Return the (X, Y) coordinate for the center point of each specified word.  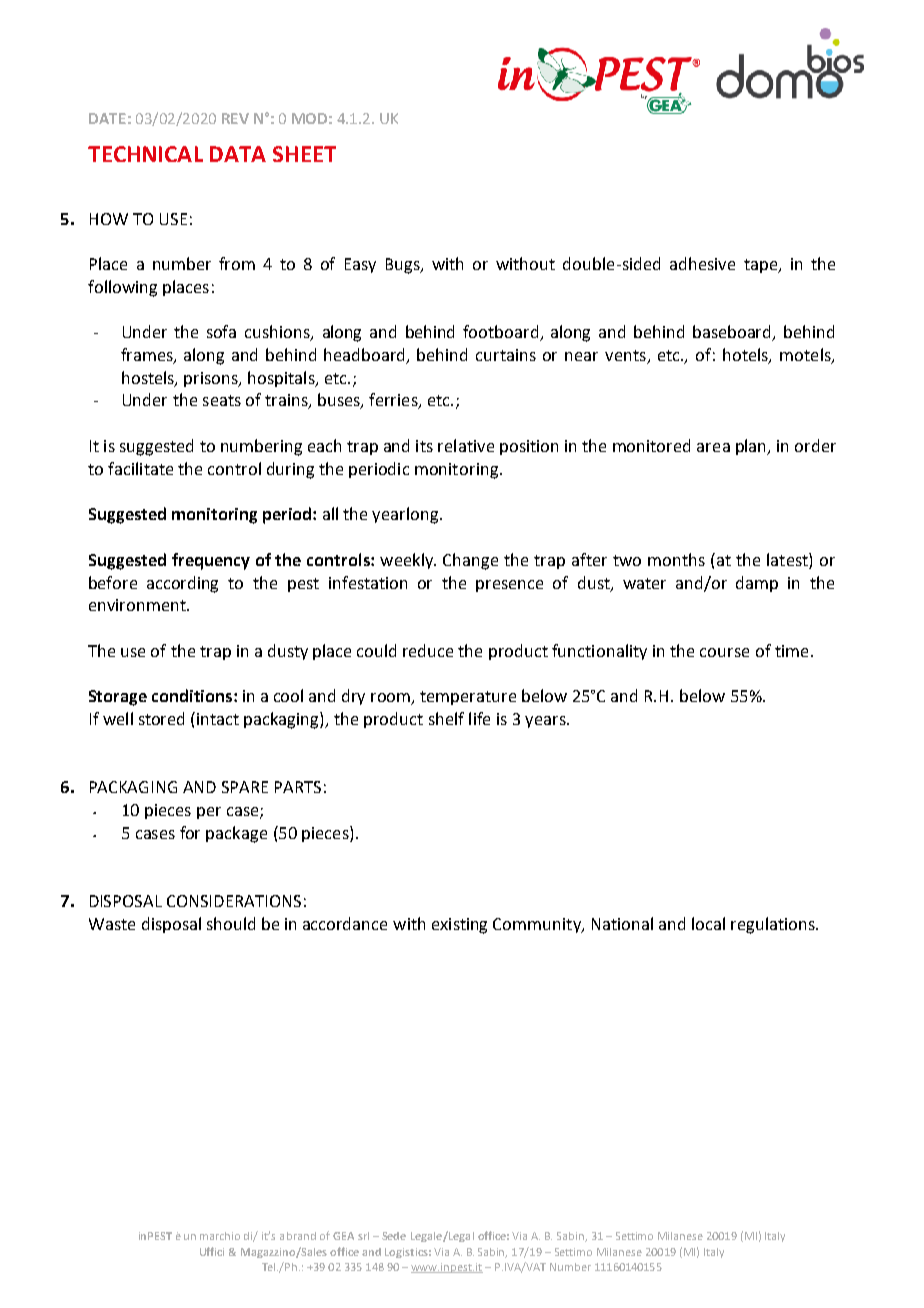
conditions (193, 695)
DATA (238, 154)
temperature (468, 698)
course (724, 652)
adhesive (702, 263)
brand (301, 1236)
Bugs (404, 266)
